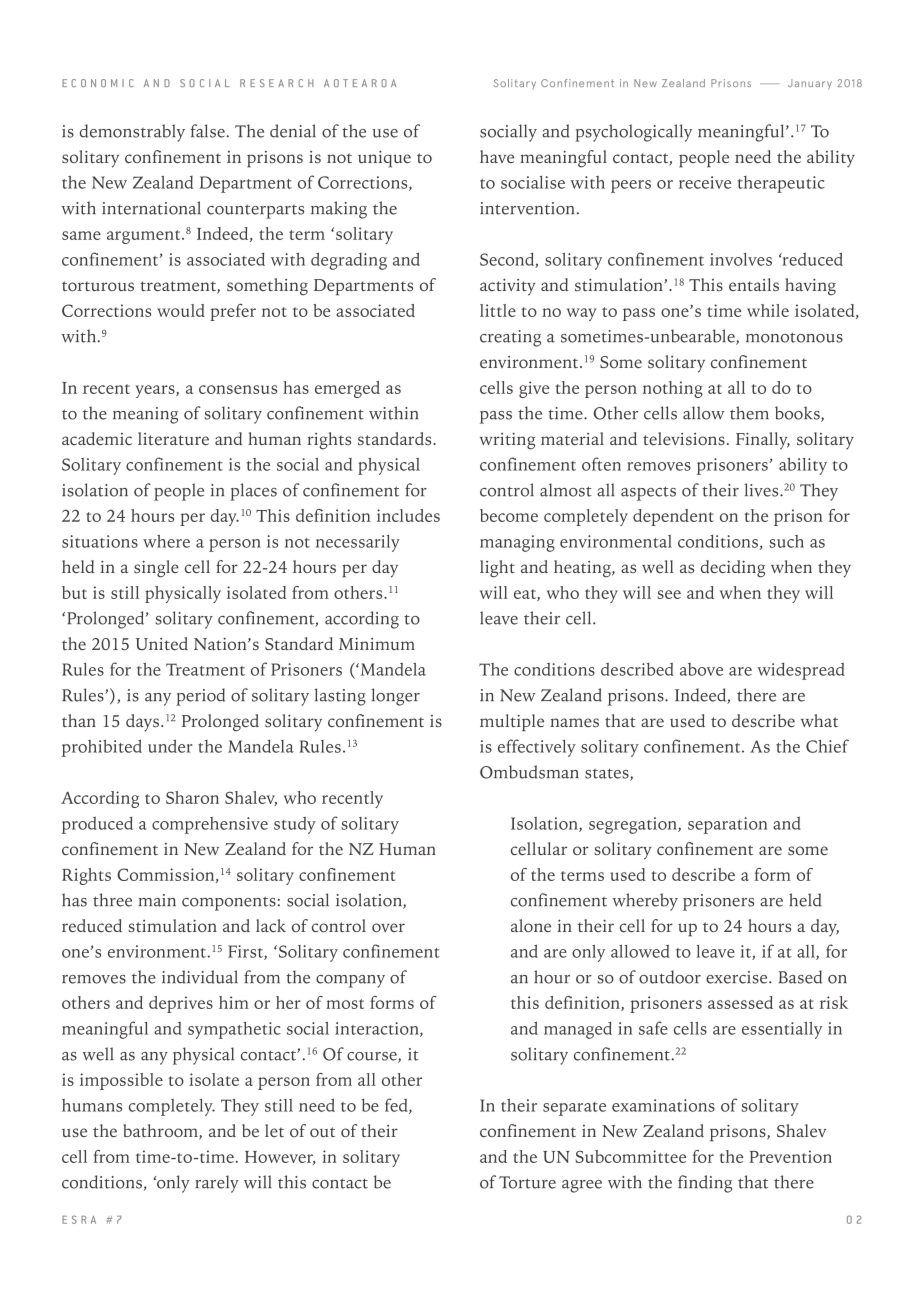 The height and width of the screenshot is (1308, 924). What do you see at coordinates (529, 772) in the screenshot?
I see `Ombudsman` at bounding box center [529, 772].
